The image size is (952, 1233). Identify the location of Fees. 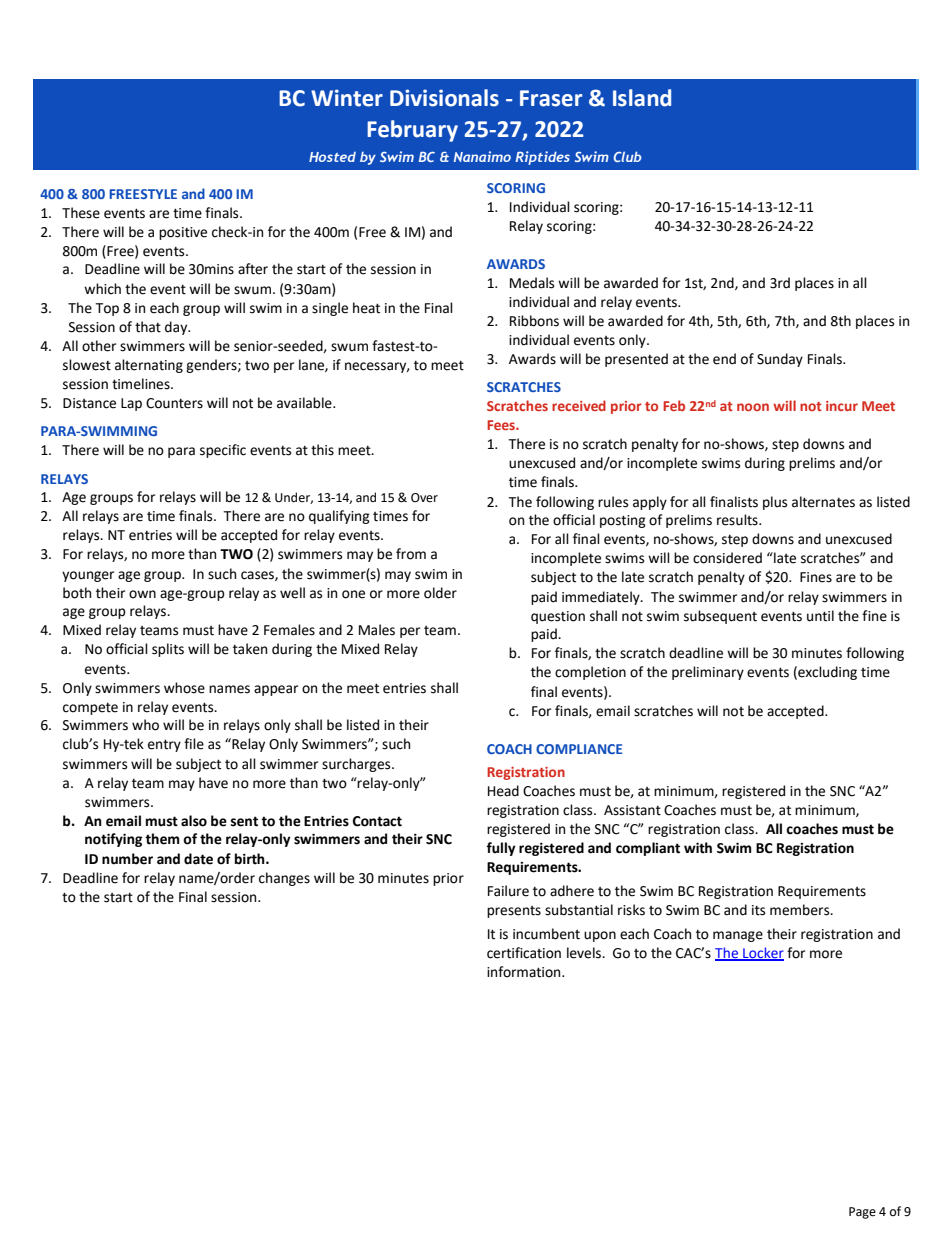
(502, 425).
